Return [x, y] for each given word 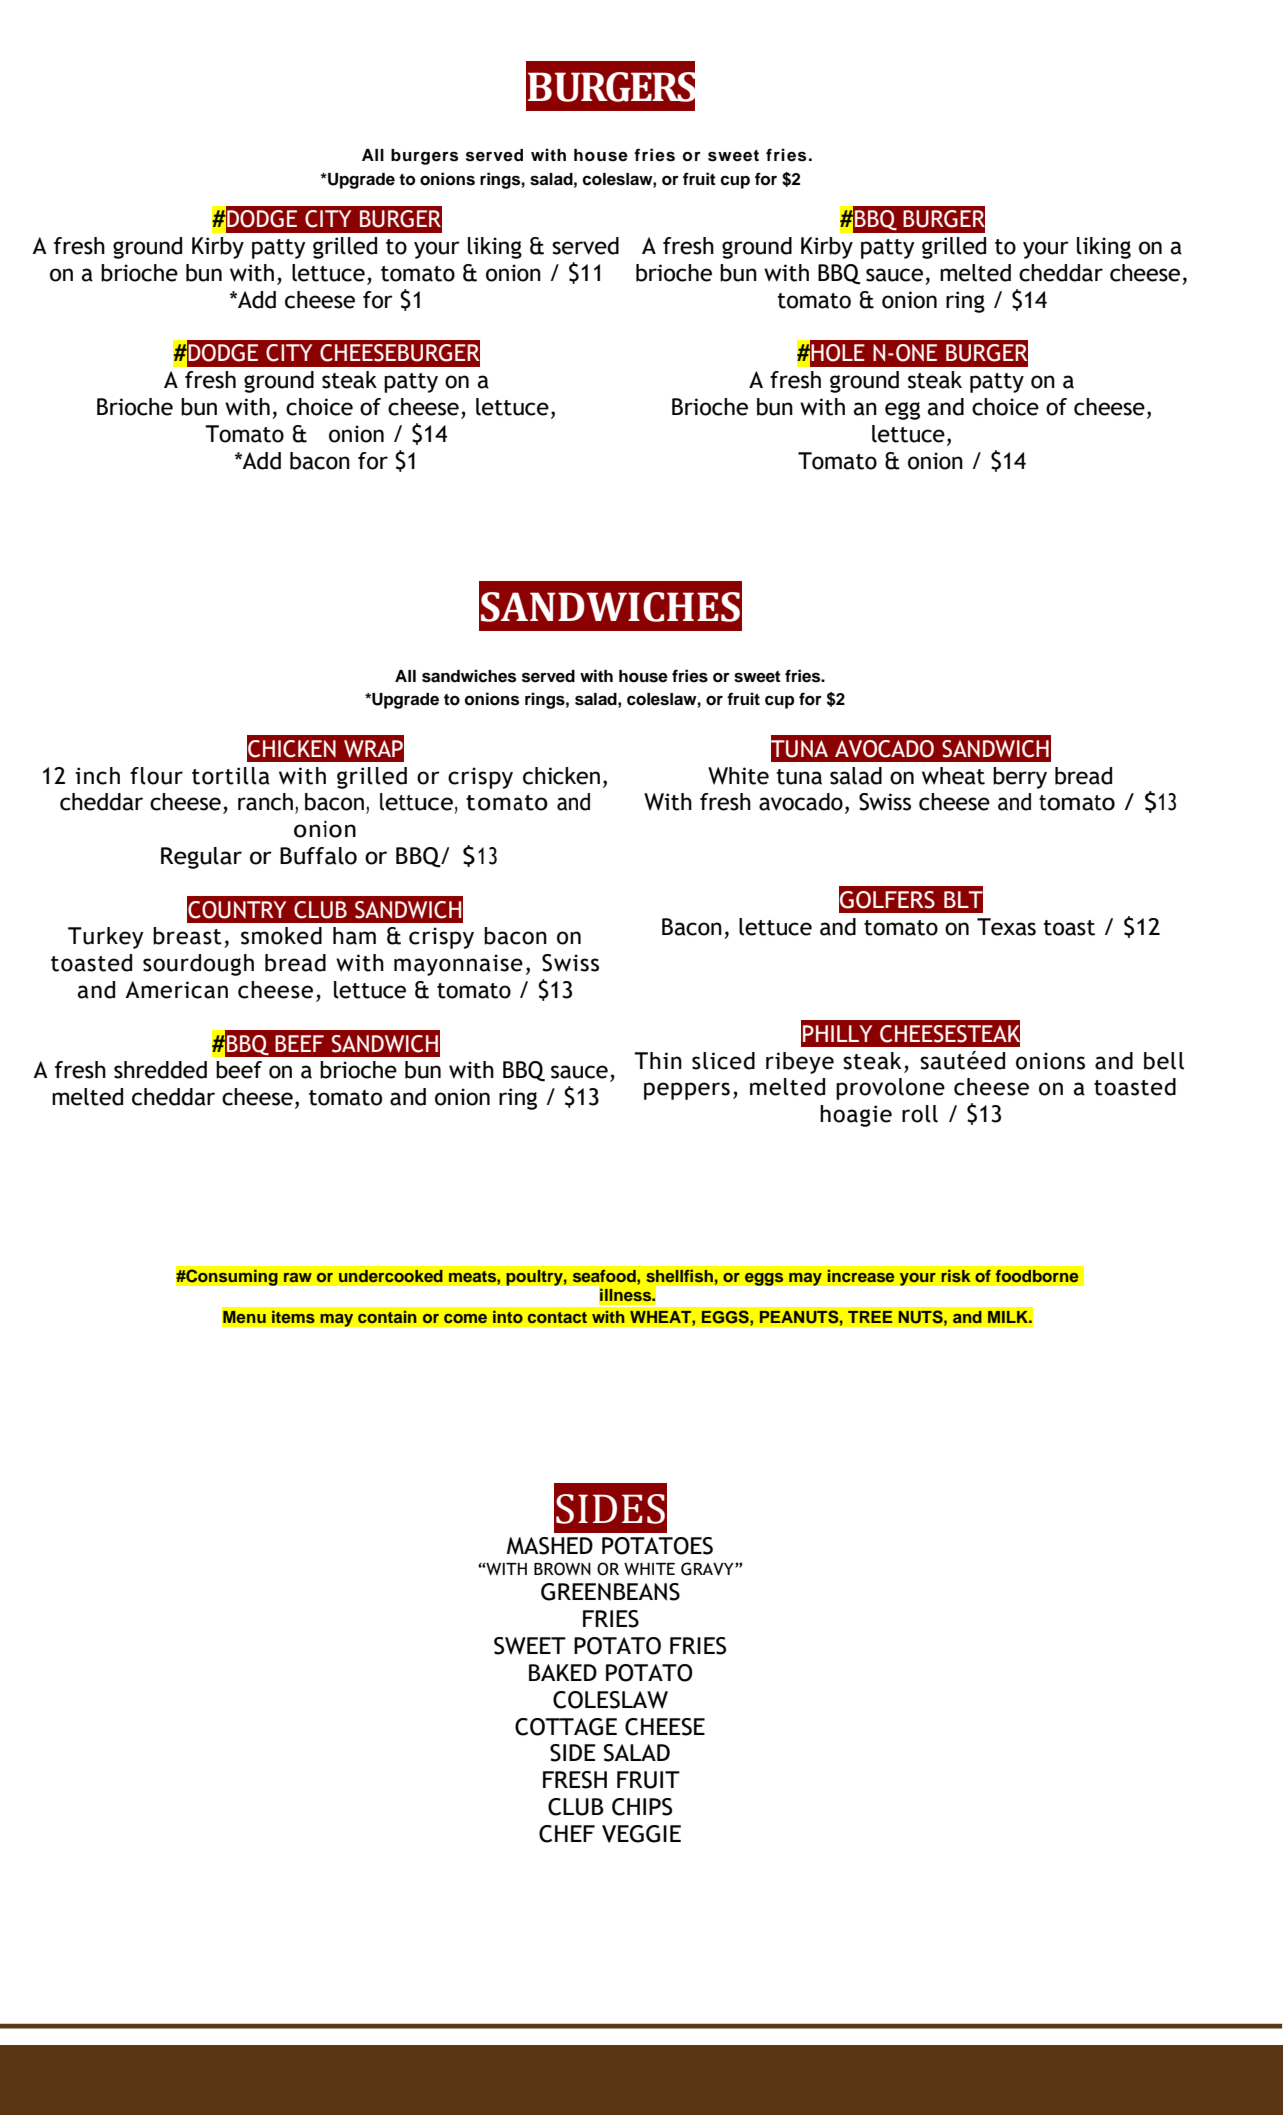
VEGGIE [641, 1834]
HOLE [838, 353]
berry [1020, 778]
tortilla [231, 776]
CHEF [567, 1834]
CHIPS [642, 1807]
